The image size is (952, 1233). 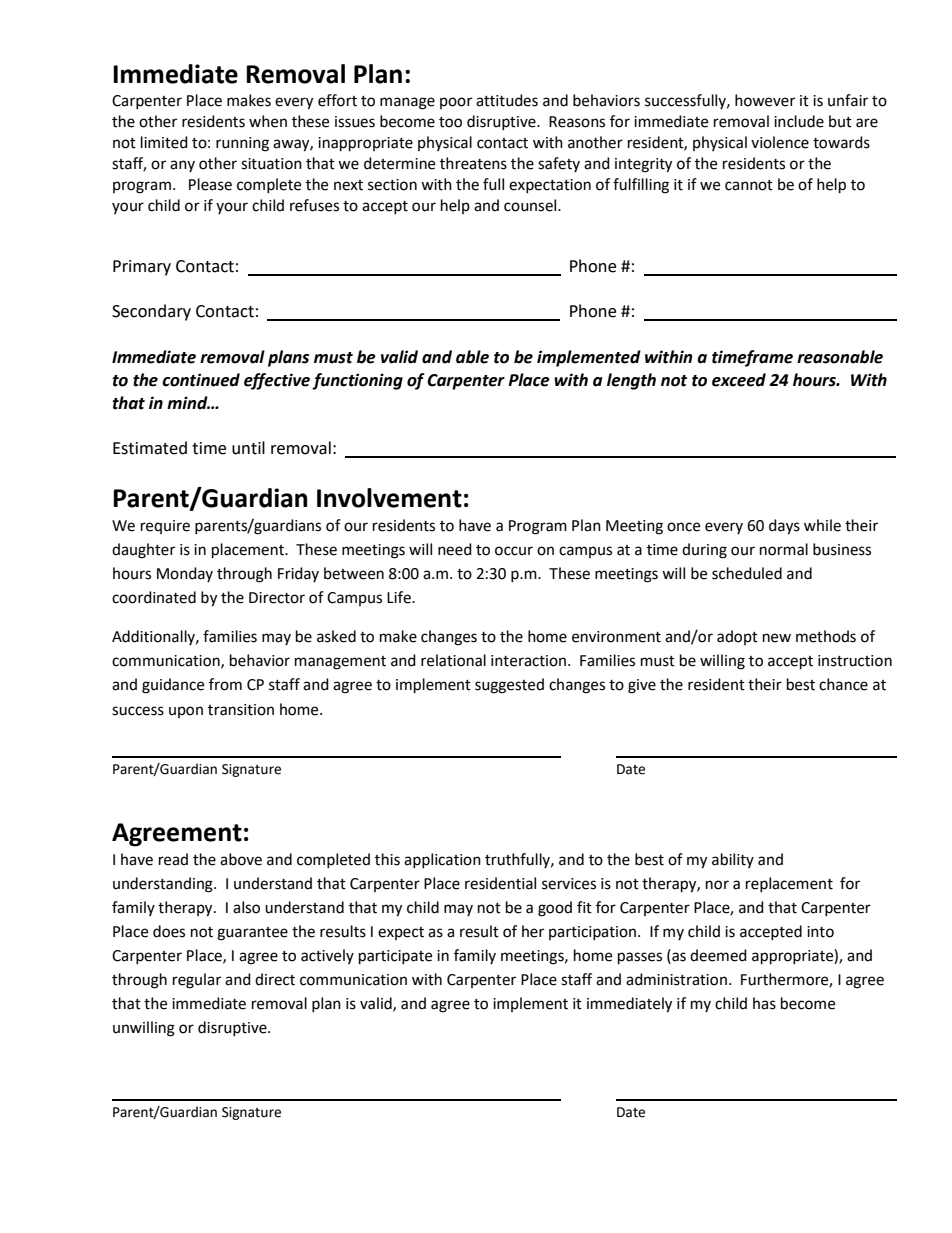 What do you see at coordinates (784, 549) in the page?
I see `normal` at bounding box center [784, 549].
